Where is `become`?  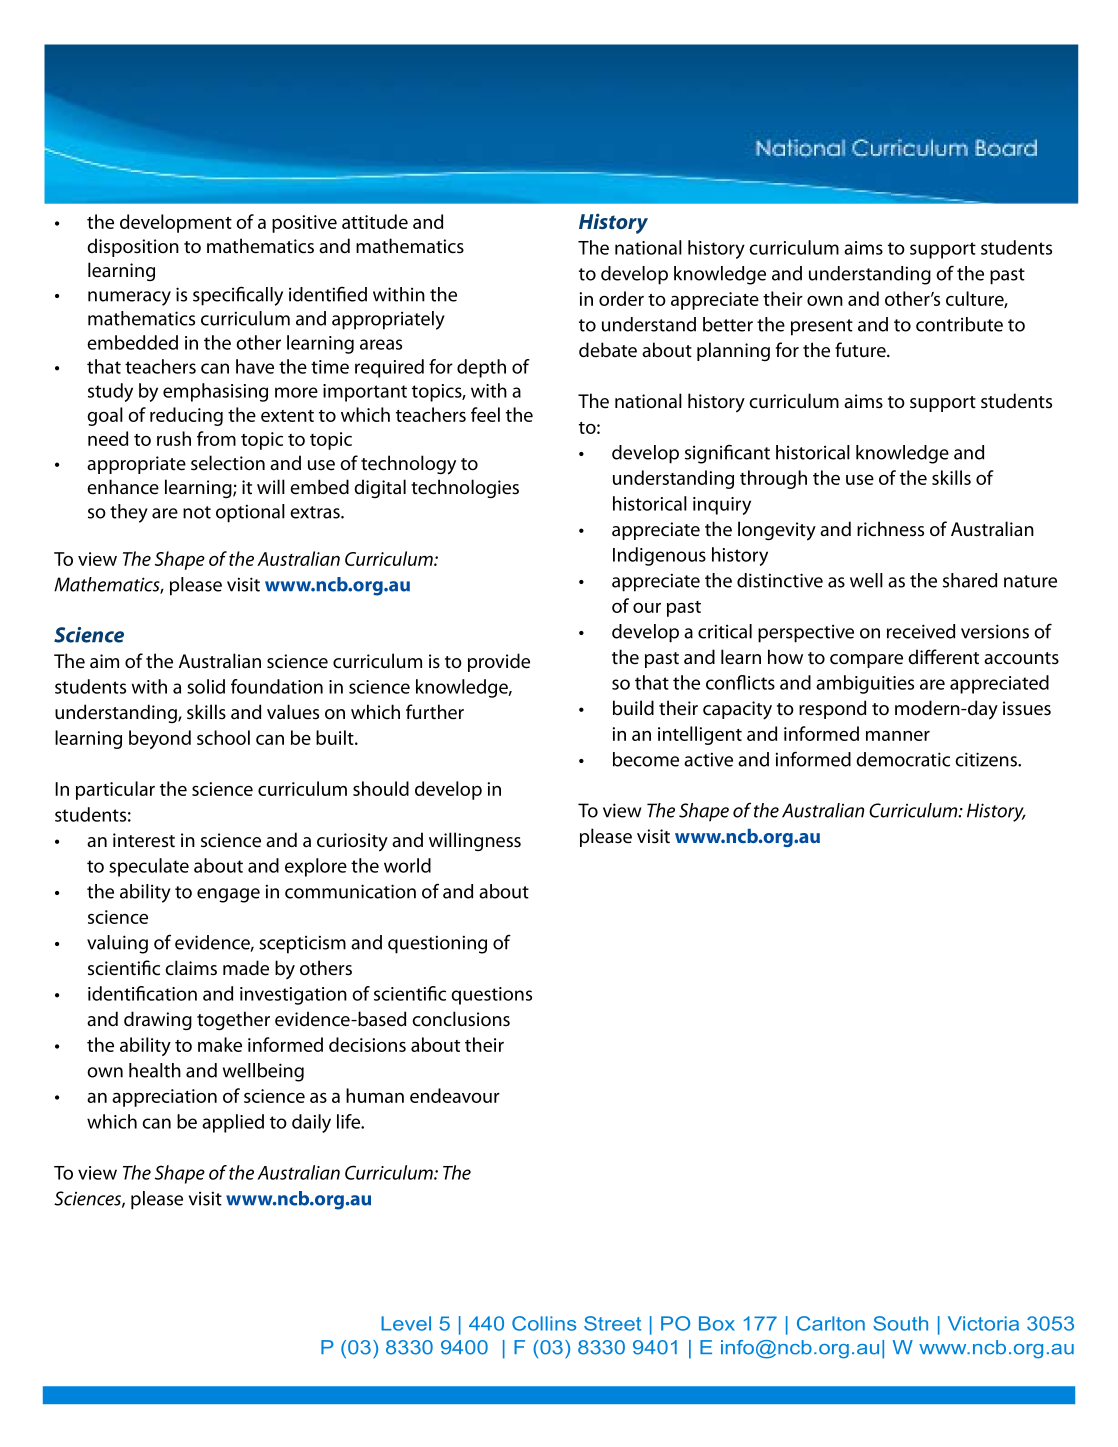 become is located at coordinates (646, 759).
